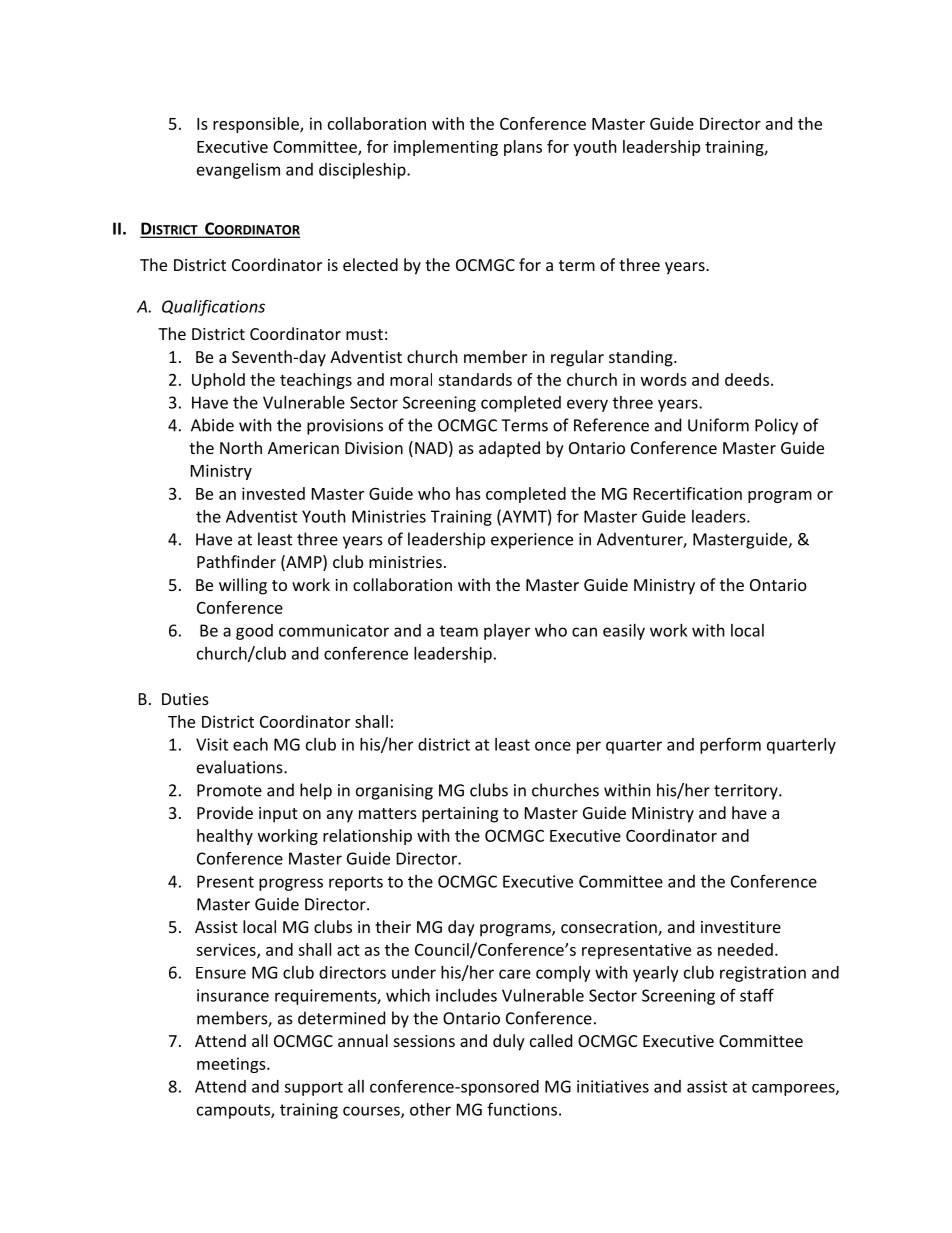 The height and width of the screenshot is (1233, 952). Describe the element at coordinates (624, 632) in the screenshot. I see `easily` at that location.
